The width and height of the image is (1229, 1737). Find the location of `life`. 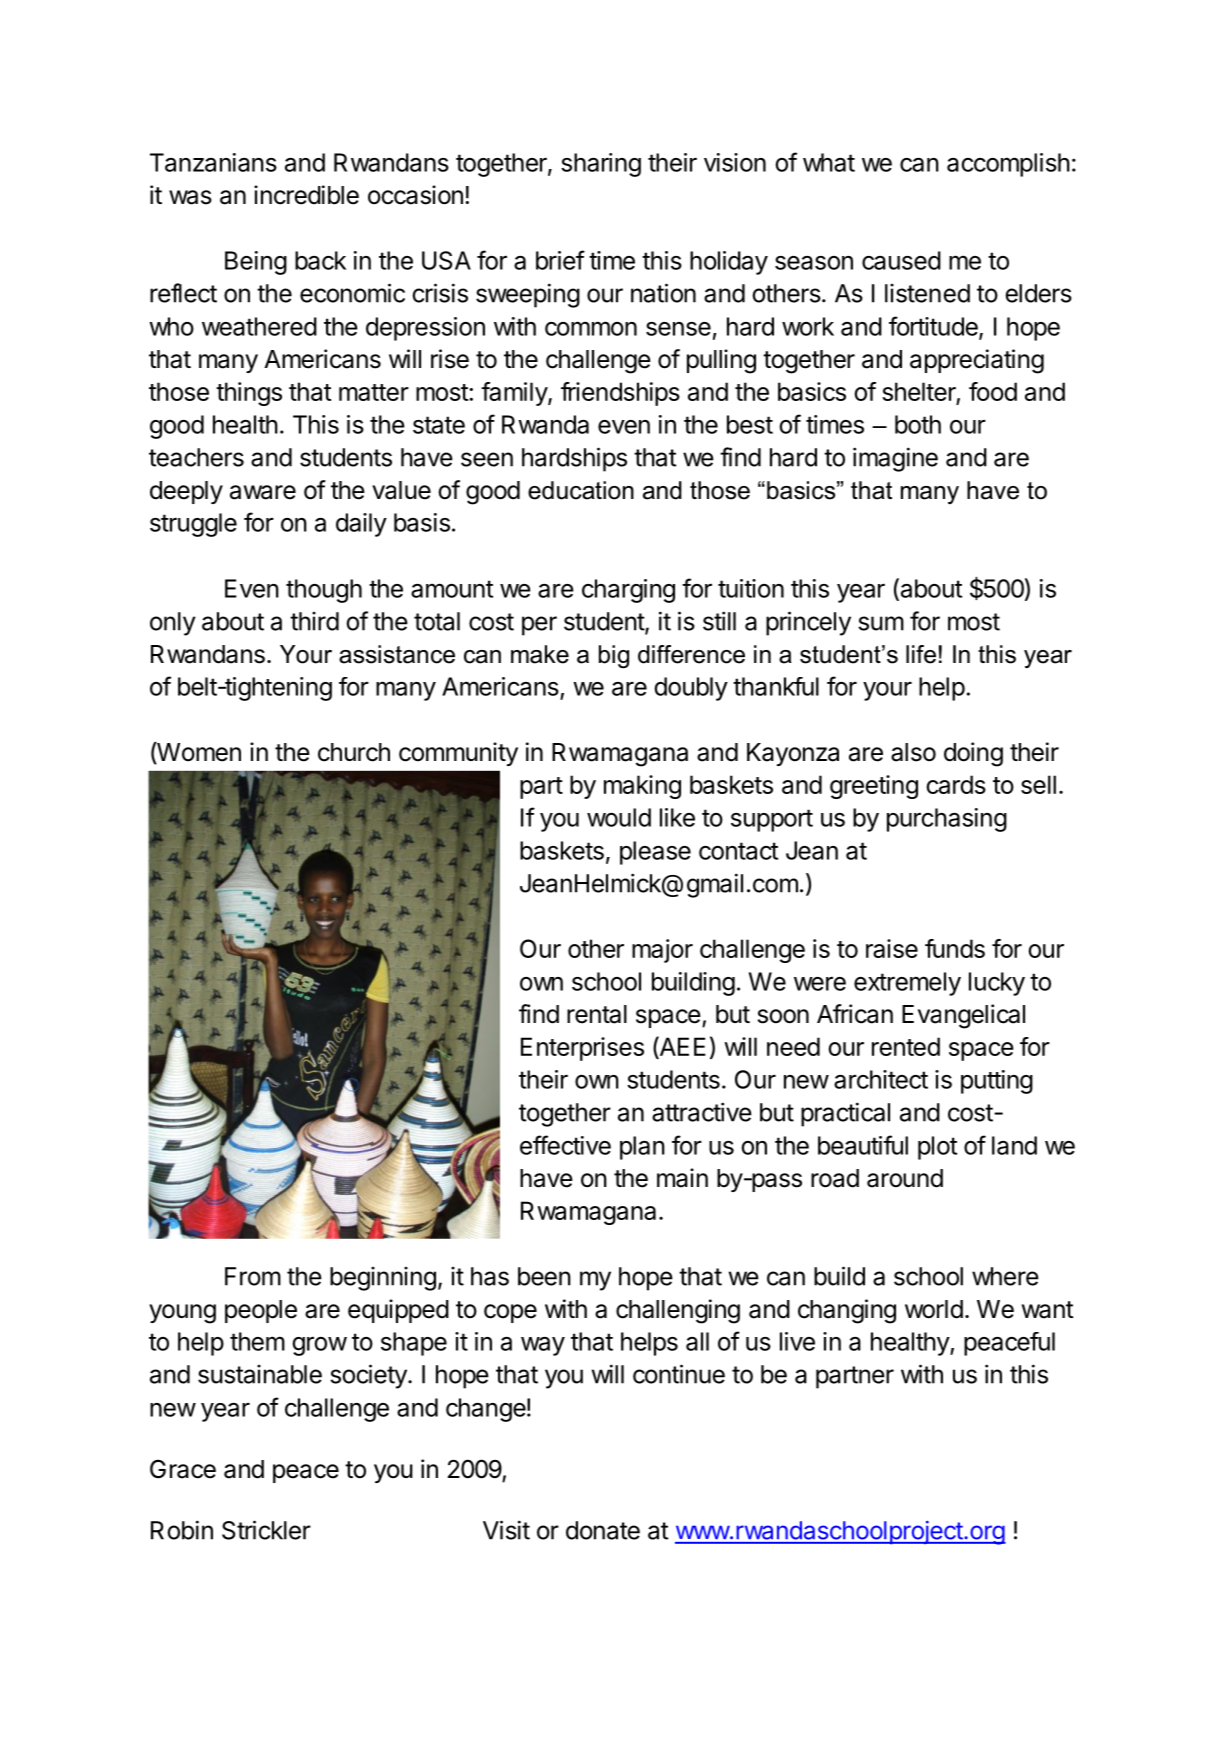

life is located at coordinates (921, 654).
